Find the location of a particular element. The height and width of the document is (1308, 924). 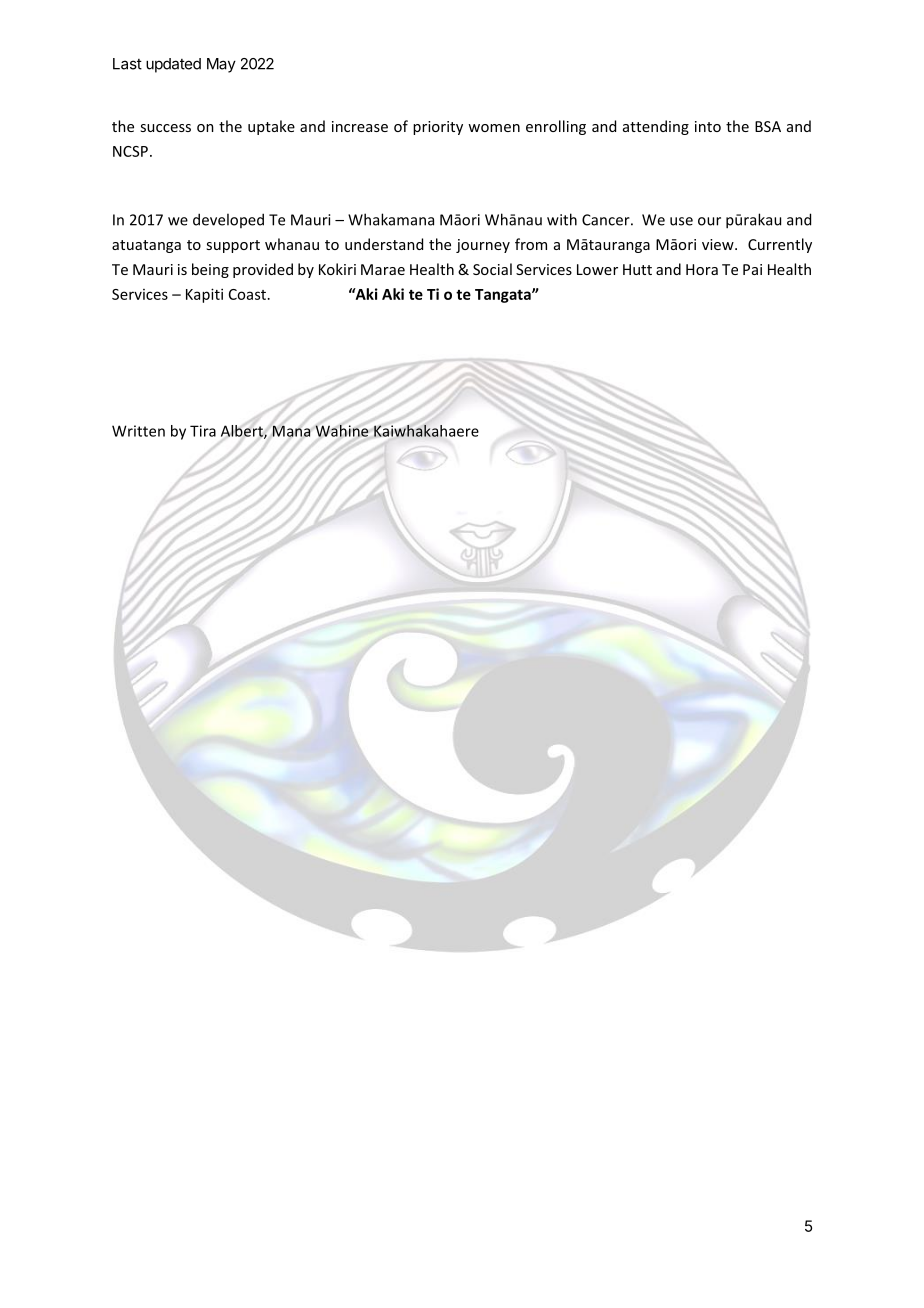

success is located at coordinates (165, 128).
